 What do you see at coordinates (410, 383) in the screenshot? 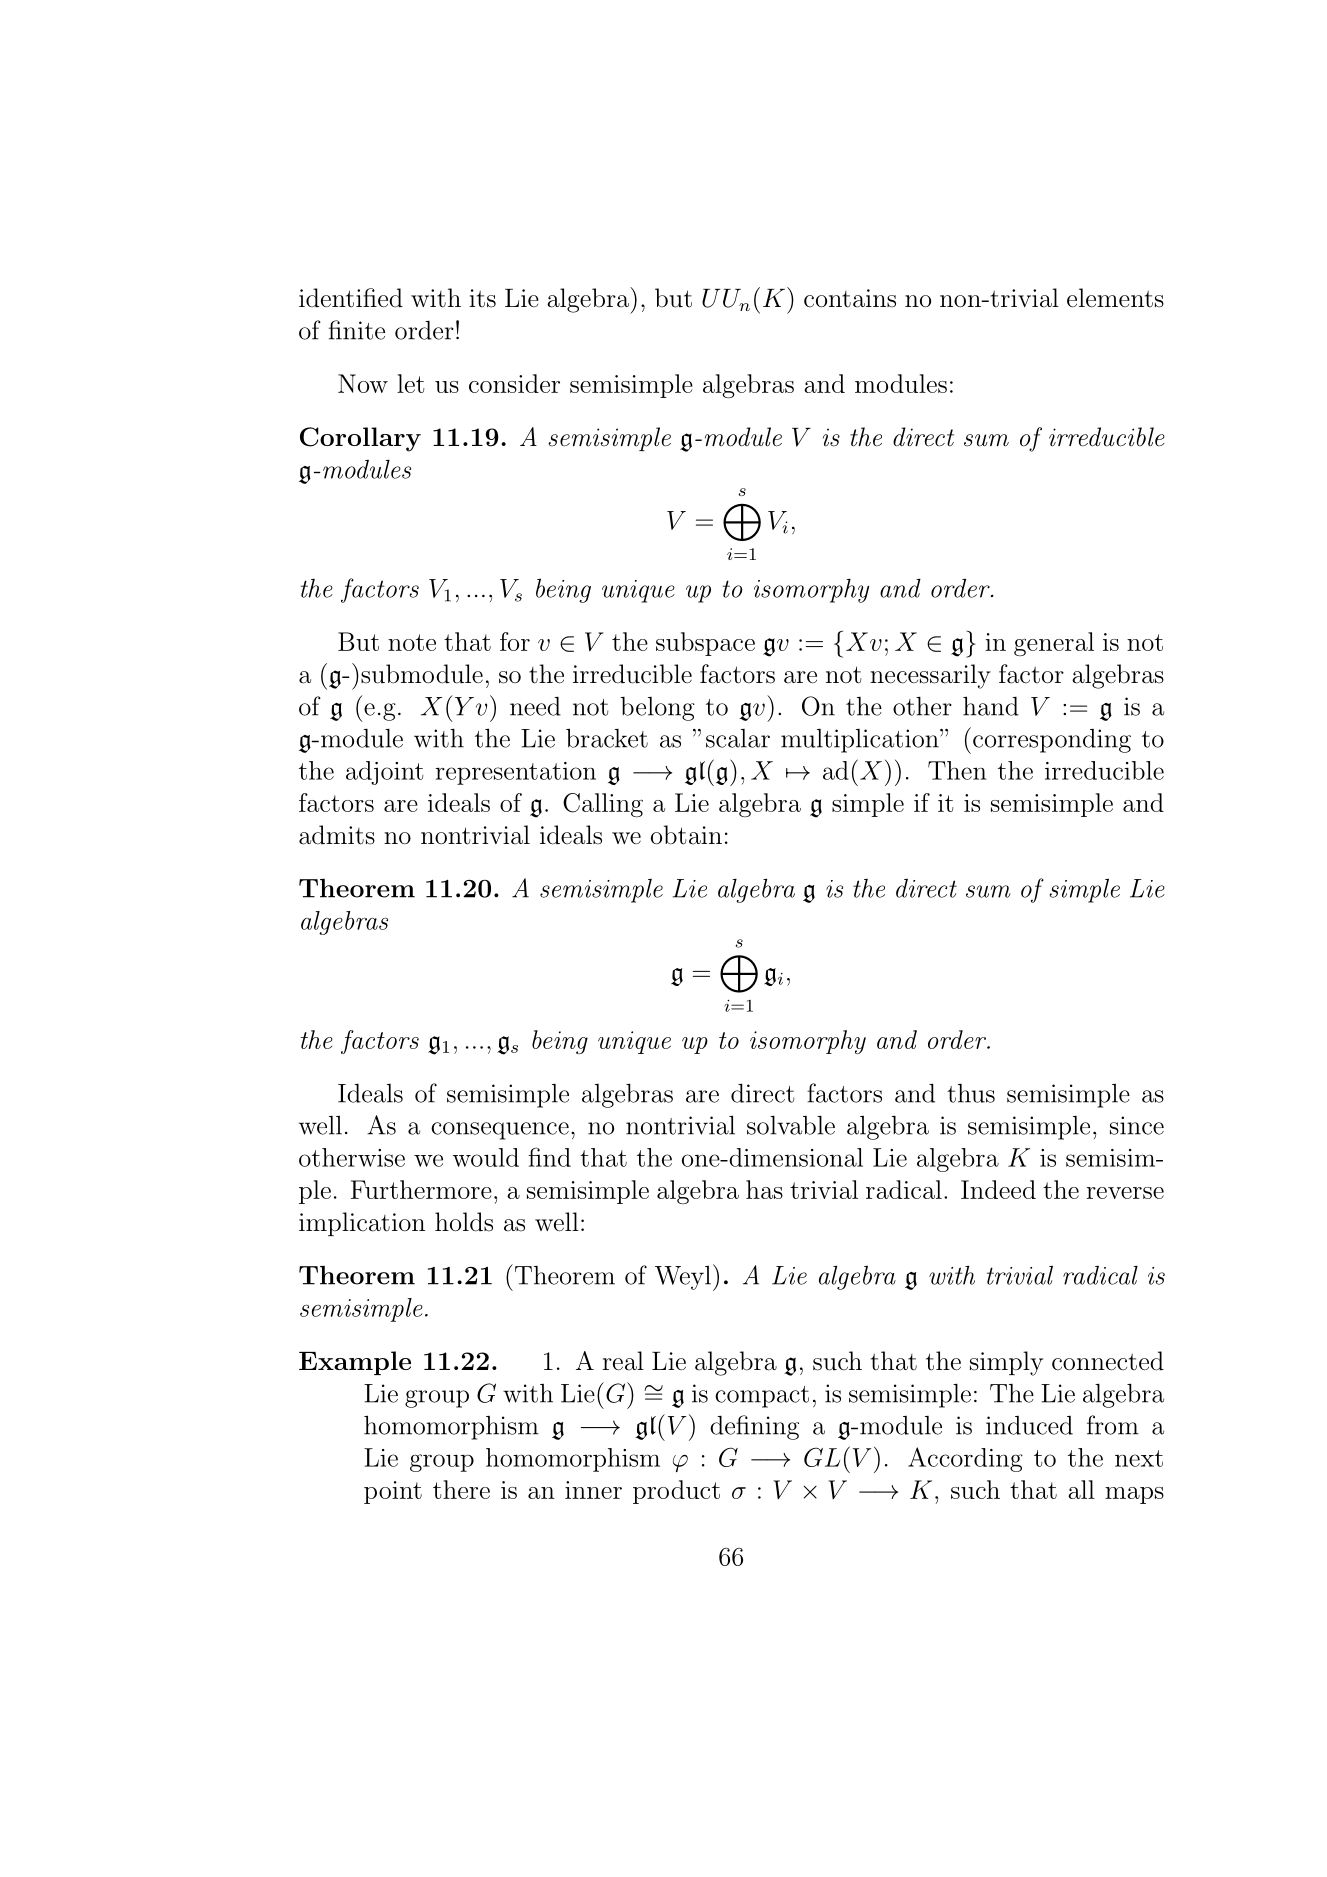
I see `let` at bounding box center [410, 383].
